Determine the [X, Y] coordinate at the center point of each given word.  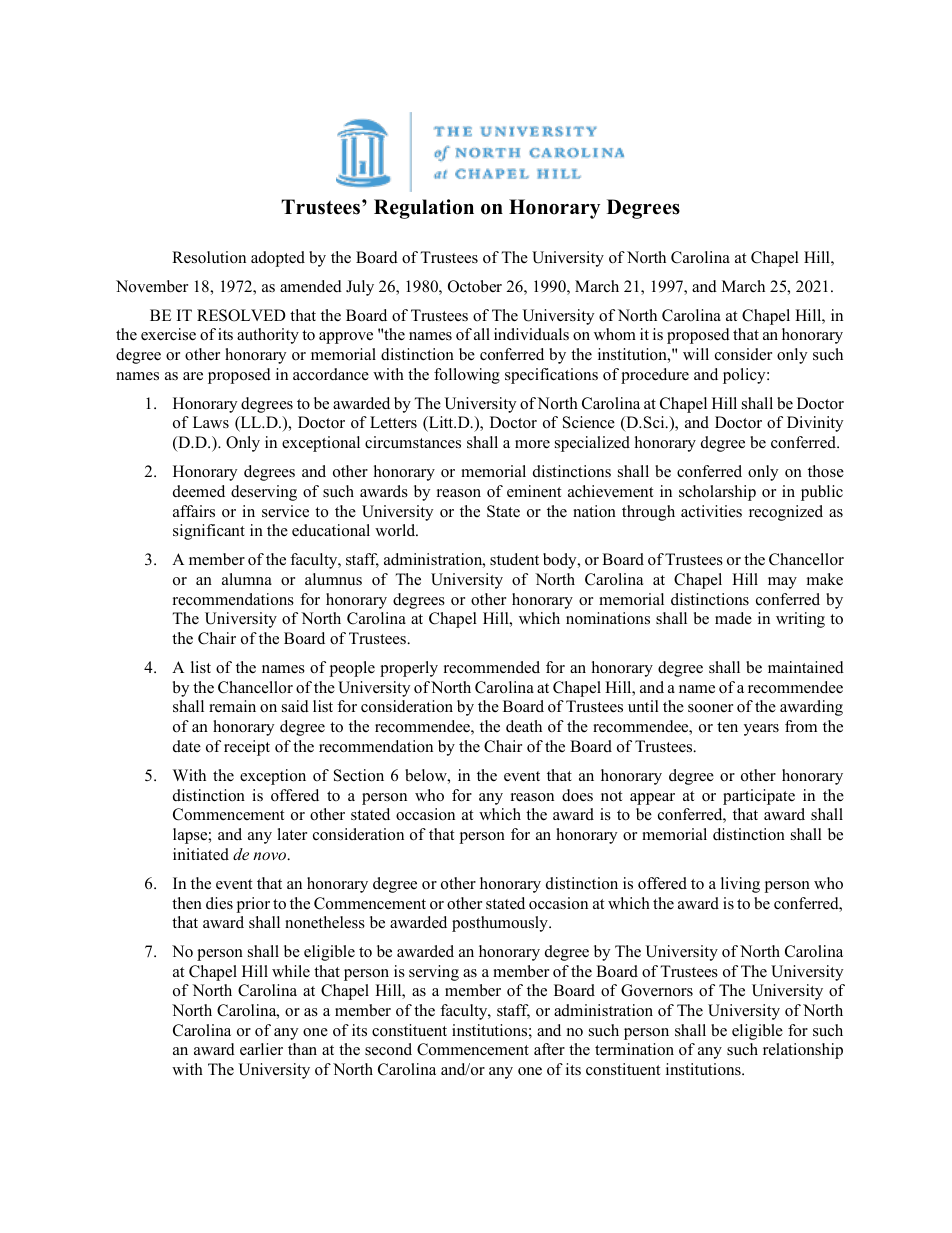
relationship [803, 1051]
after [549, 1049]
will [696, 354]
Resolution [209, 257]
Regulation [424, 209]
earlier [261, 1049]
